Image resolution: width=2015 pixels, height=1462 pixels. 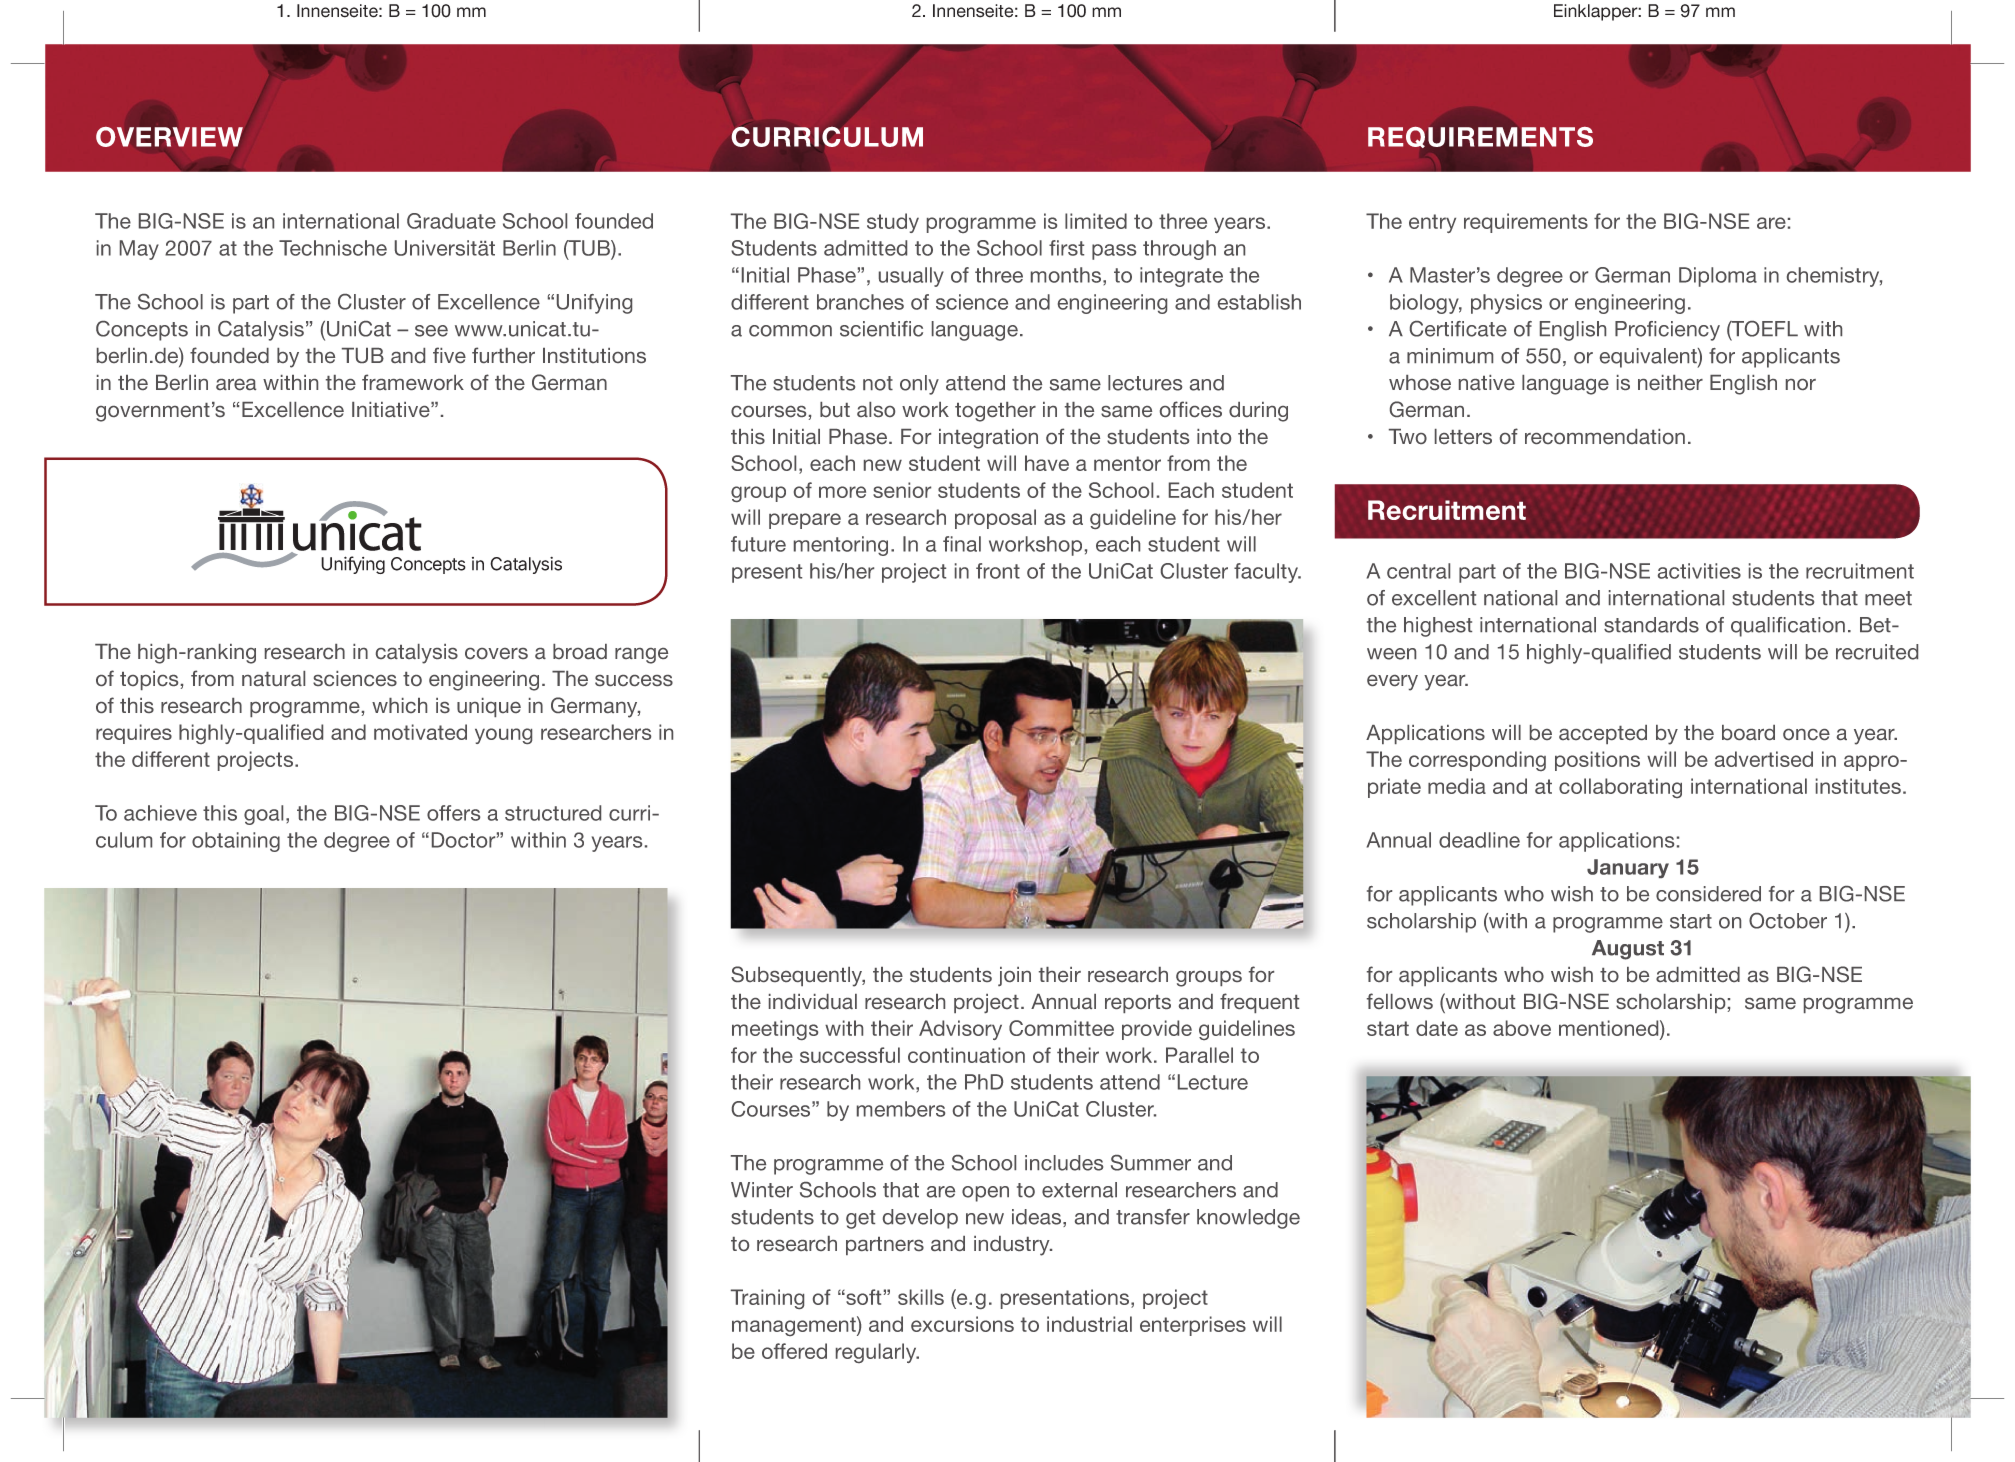 What do you see at coordinates (1628, 868) in the document?
I see `January` at bounding box center [1628, 868].
